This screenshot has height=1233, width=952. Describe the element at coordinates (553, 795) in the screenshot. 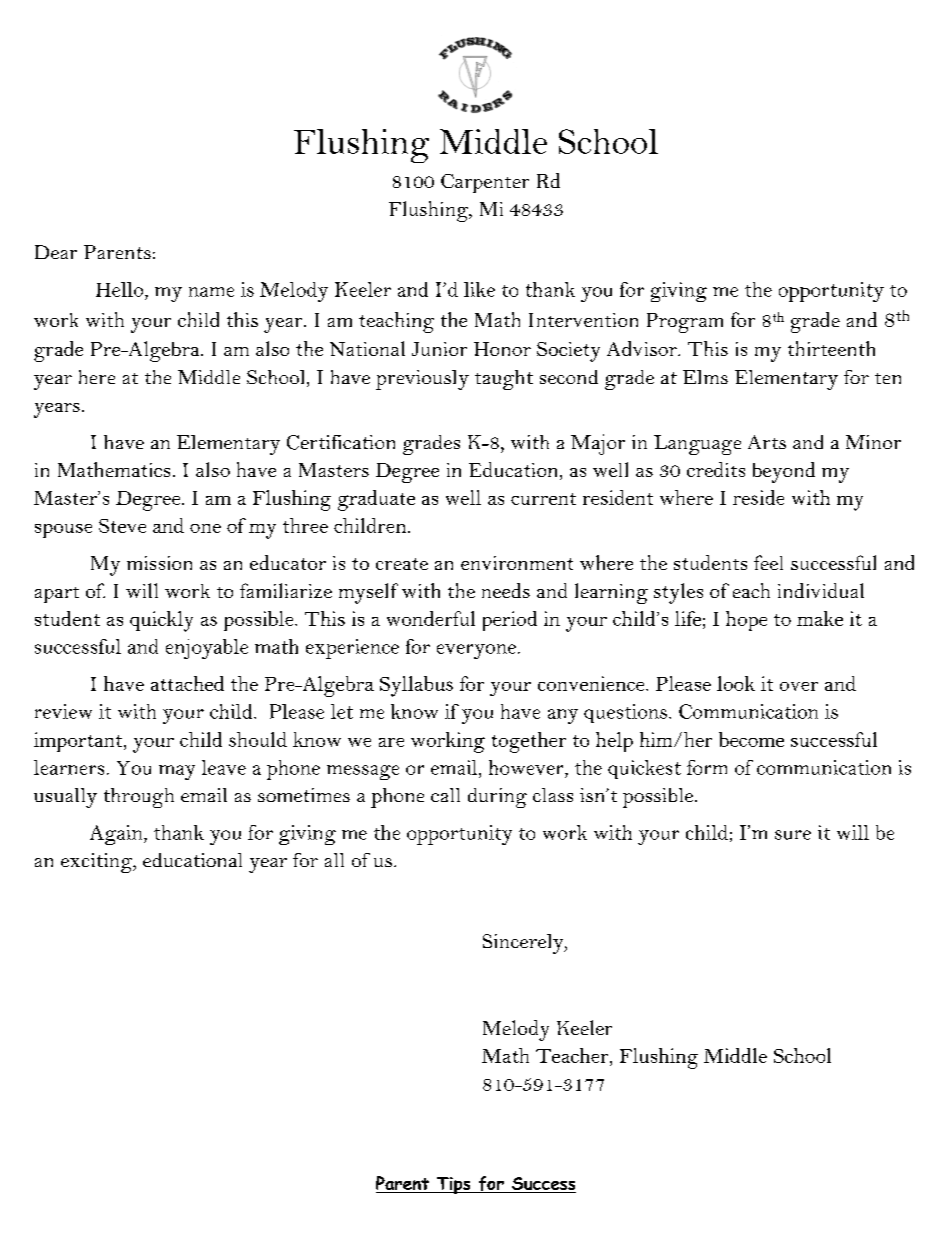

I see `class` at that location.
